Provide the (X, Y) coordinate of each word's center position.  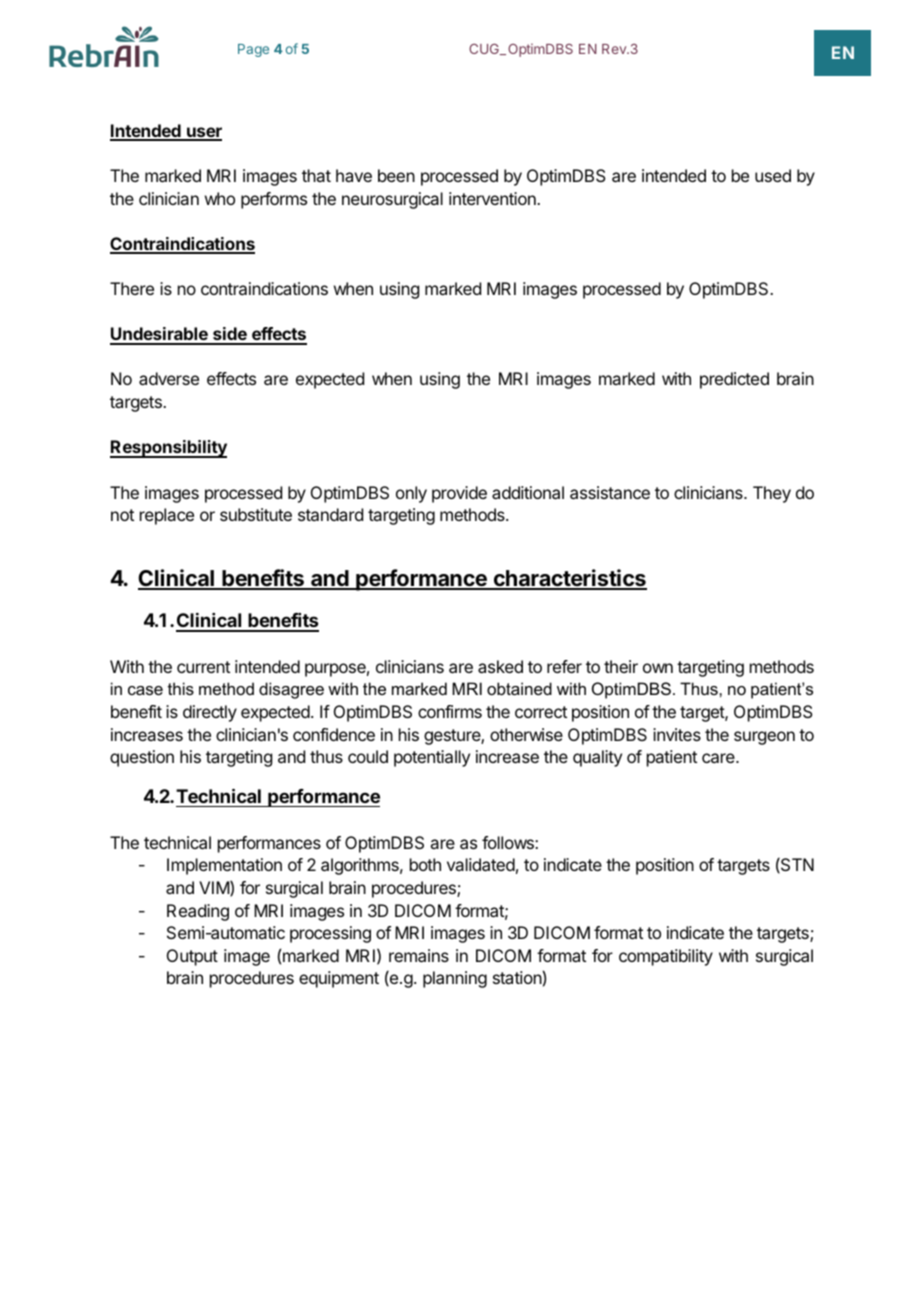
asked (500, 666)
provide (459, 494)
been (396, 175)
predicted (734, 380)
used (773, 175)
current (203, 667)
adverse (169, 378)
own (658, 668)
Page (253, 50)
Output (192, 957)
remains (419, 955)
